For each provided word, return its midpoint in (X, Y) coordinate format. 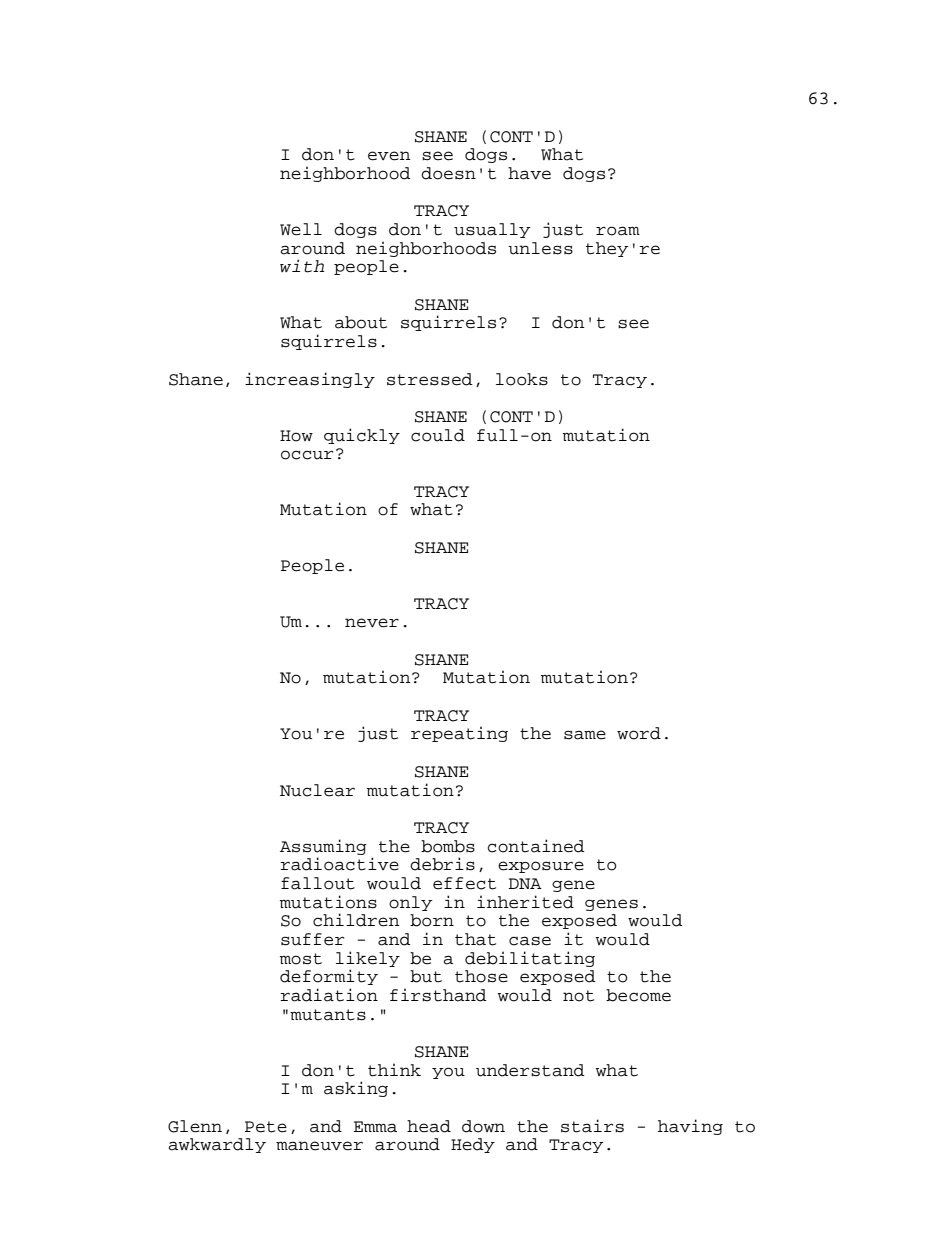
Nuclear (317, 790)
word (639, 733)
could (438, 435)
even (389, 156)
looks (522, 379)
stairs (592, 1126)
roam (618, 231)
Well (301, 229)
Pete (266, 1127)
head (429, 1126)
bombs (448, 846)
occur (307, 455)
